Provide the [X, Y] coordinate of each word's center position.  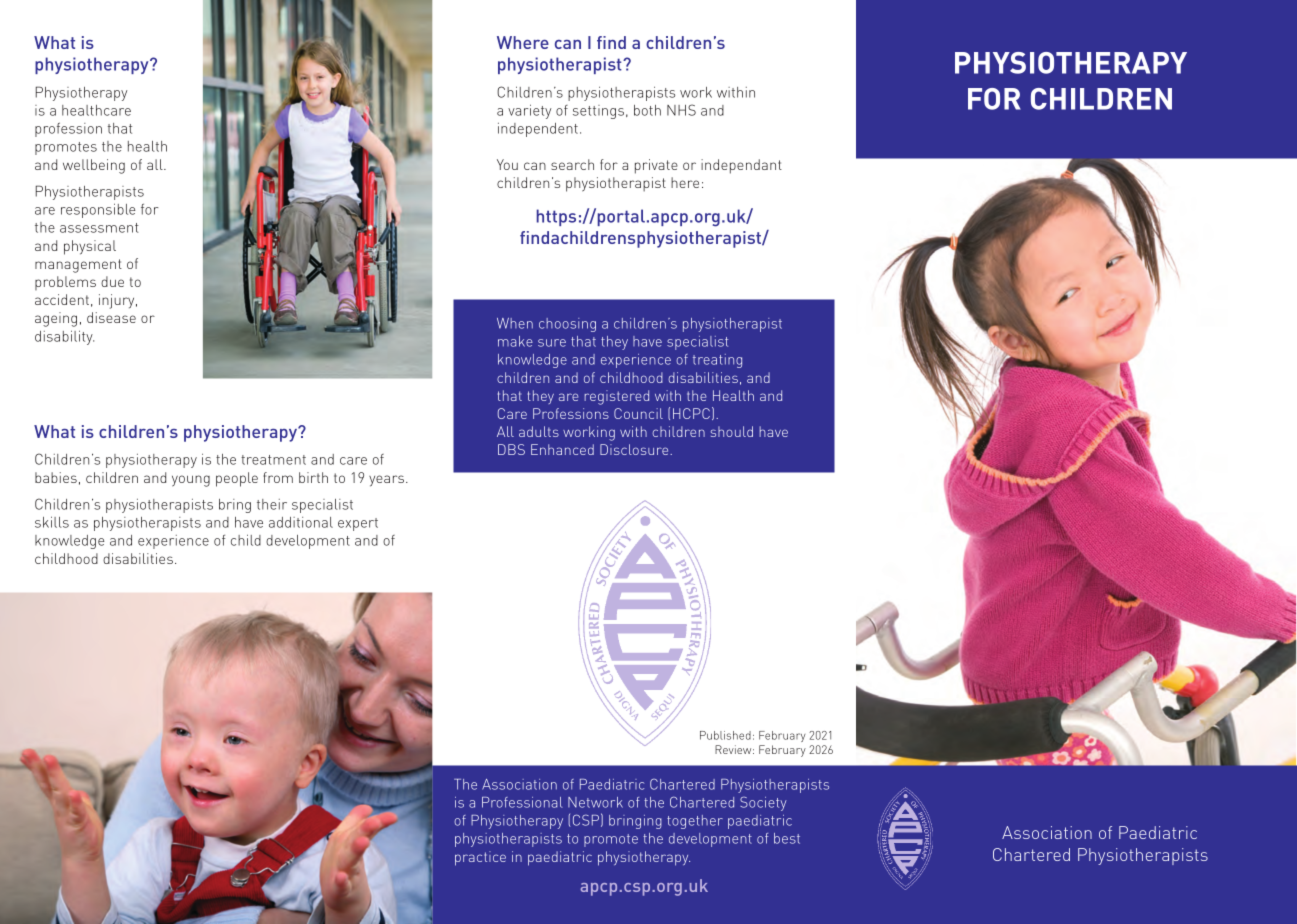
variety [529, 111]
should [732, 431]
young [191, 481]
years [386, 481]
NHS [681, 110]
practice [480, 858]
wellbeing [94, 166]
